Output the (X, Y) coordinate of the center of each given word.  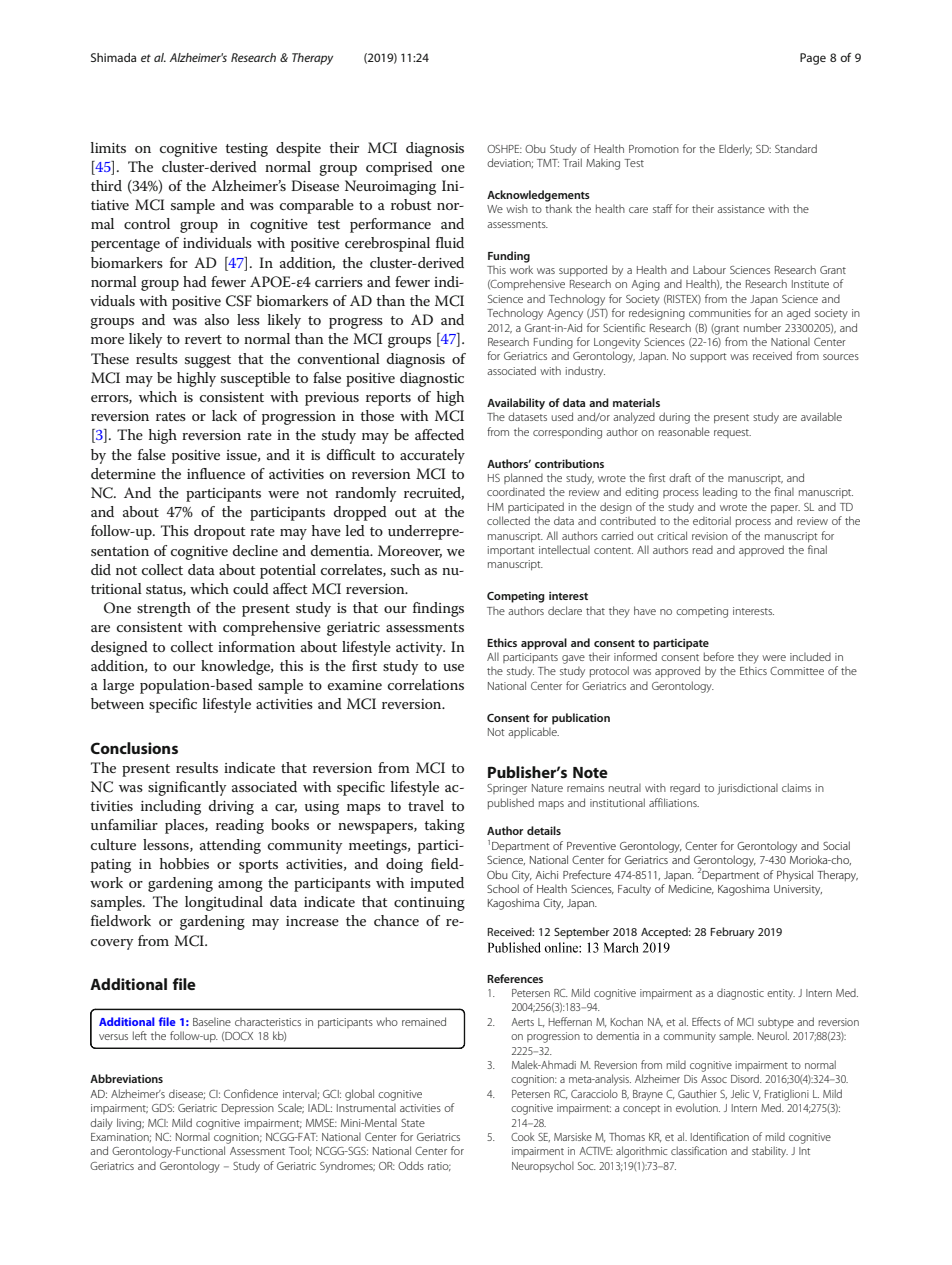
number (762, 327)
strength (164, 609)
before (719, 656)
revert (203, 339)
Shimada (113, 57)
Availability (516, 404)
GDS (163, 1108)
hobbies (184, 863)
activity (420, 649)
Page (813, 59)
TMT (548, 163)
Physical (795, 876)
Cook (523, 1136)
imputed (437, 884)
